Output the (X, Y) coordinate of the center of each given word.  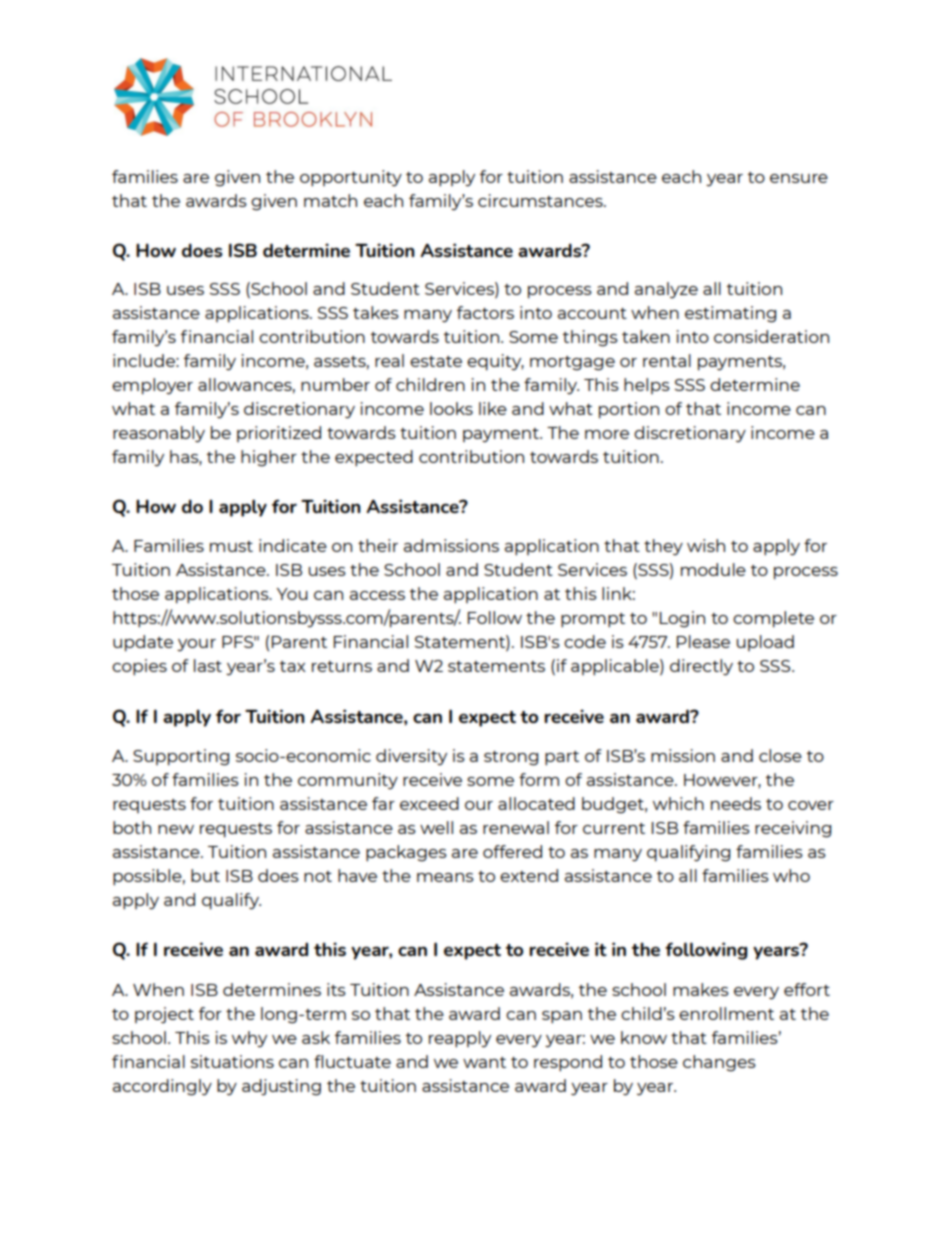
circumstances (541, 200)
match (330, 200)
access (377, 595)
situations (232, 1061)
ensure (799, 178)
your (196, 645)
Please (703, 641)
